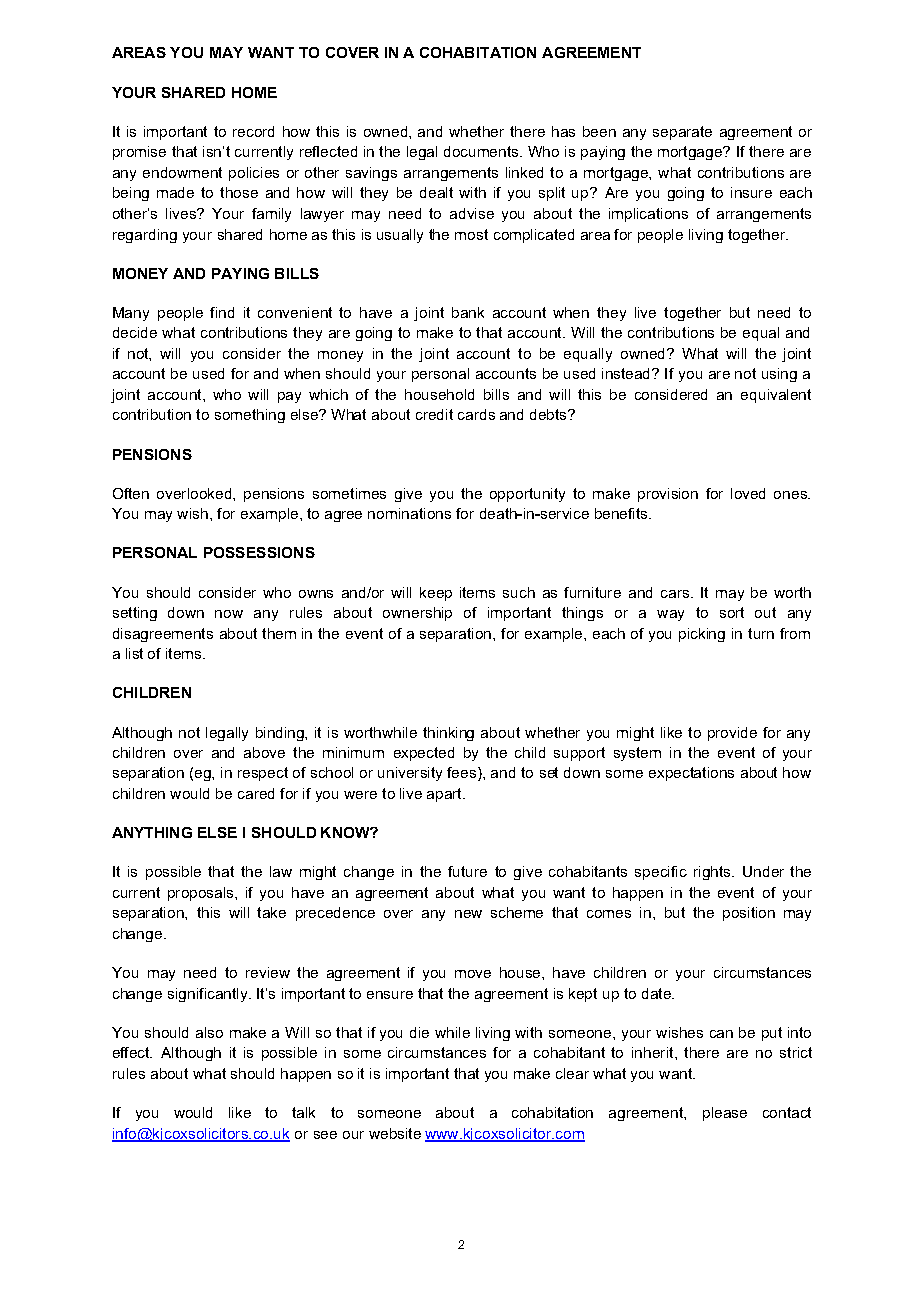 The width and height of the screenshot is (924, 1307). Describe the element at coordinates (303, 1112) in the screenshot. I see `talk` at that location.
